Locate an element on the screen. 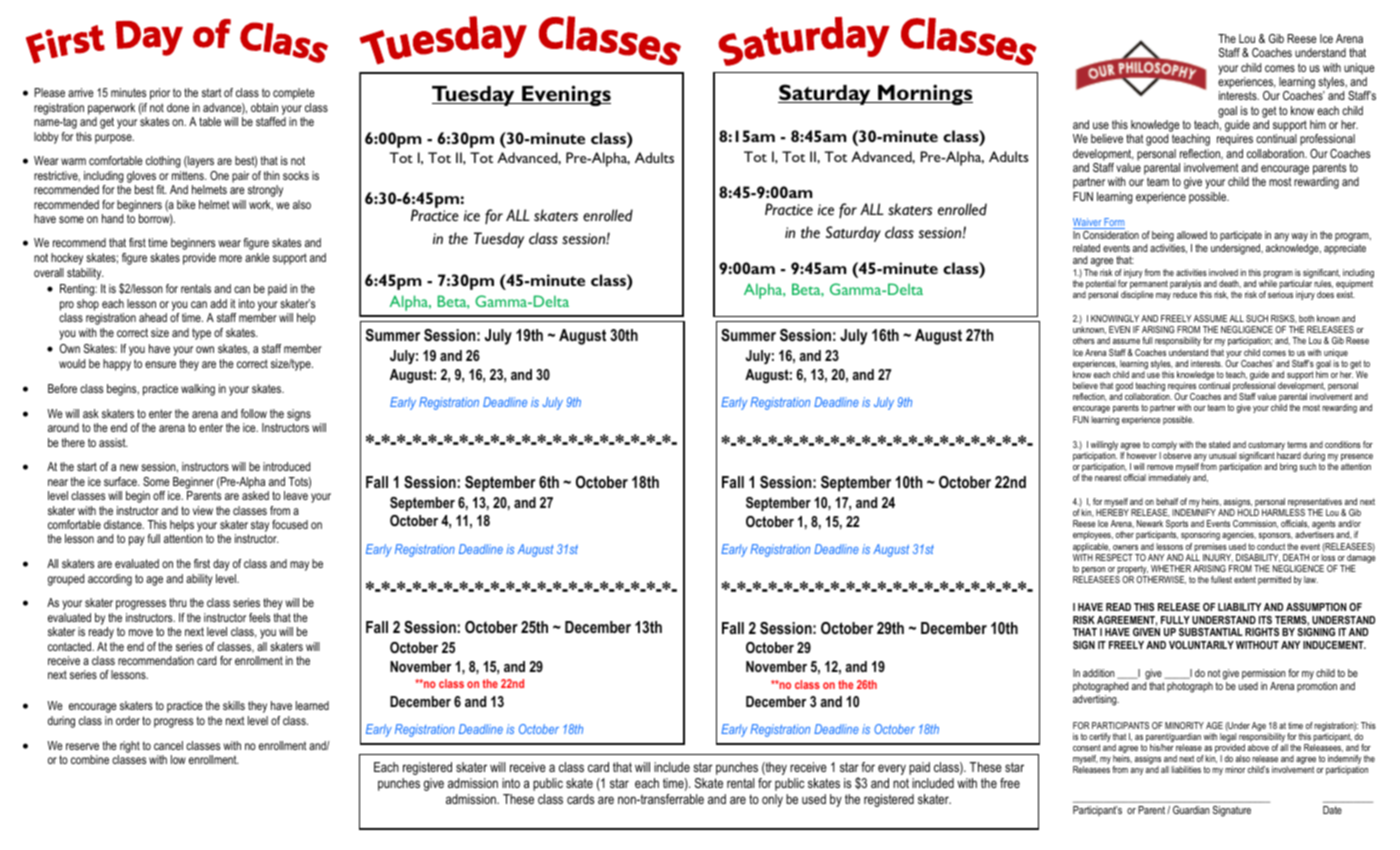 The width and height of the screenshot is (1400, 850). done is located at coordinates (178, 107).
